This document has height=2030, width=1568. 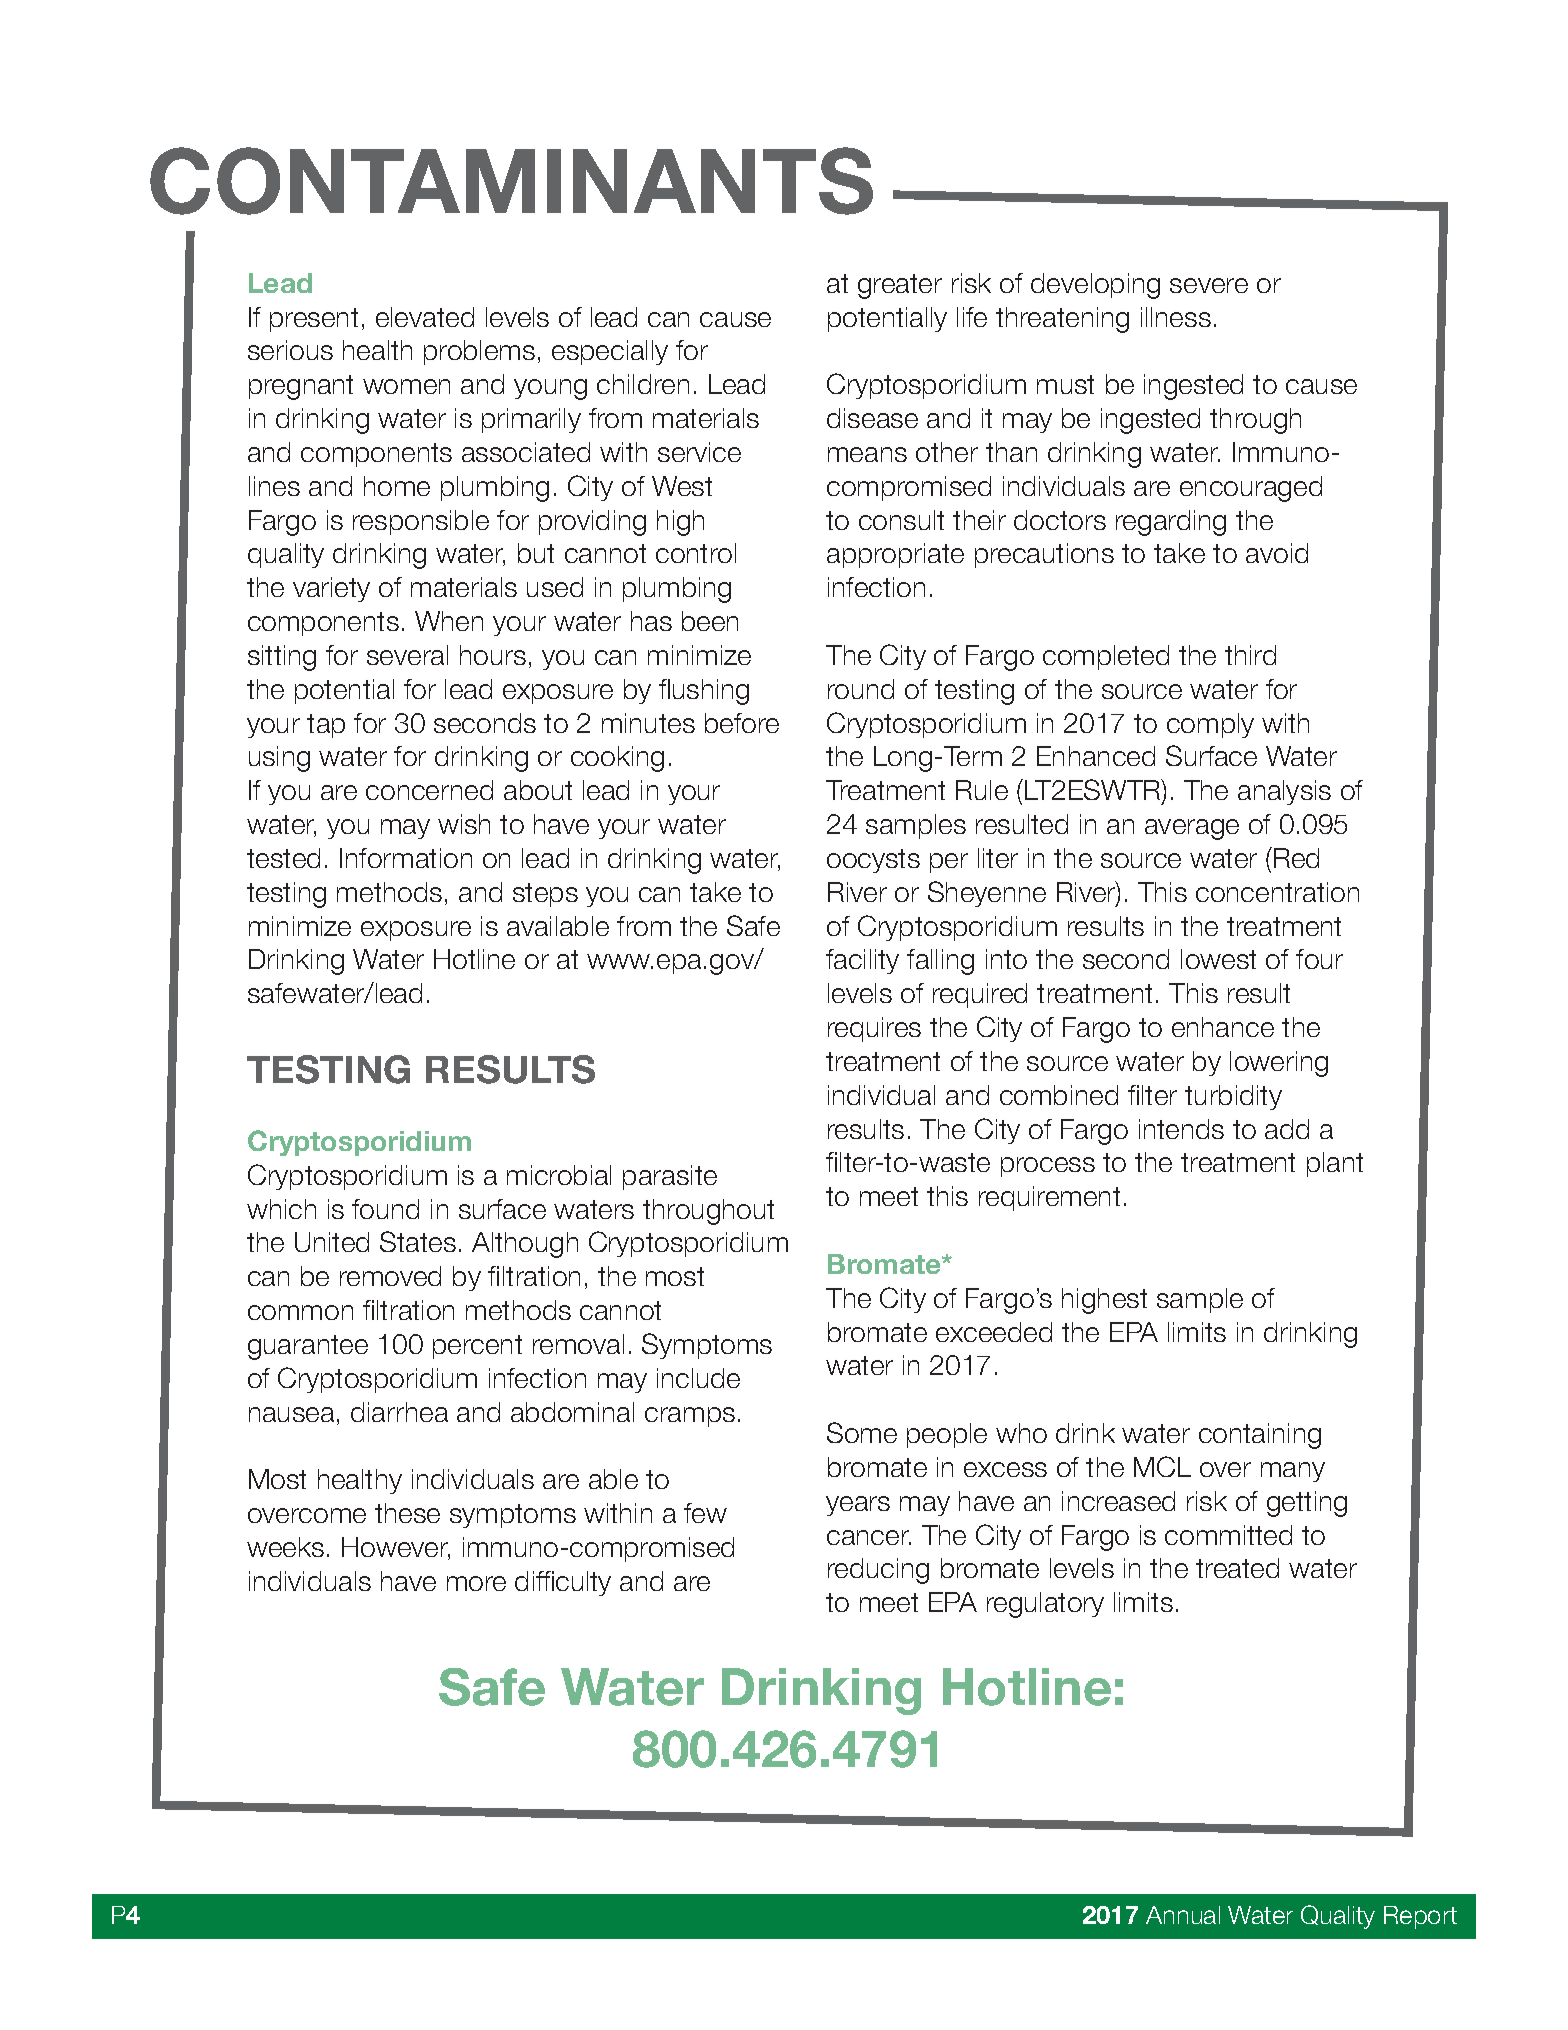 I want to click on analysis, so click(x=1284, y=792).
